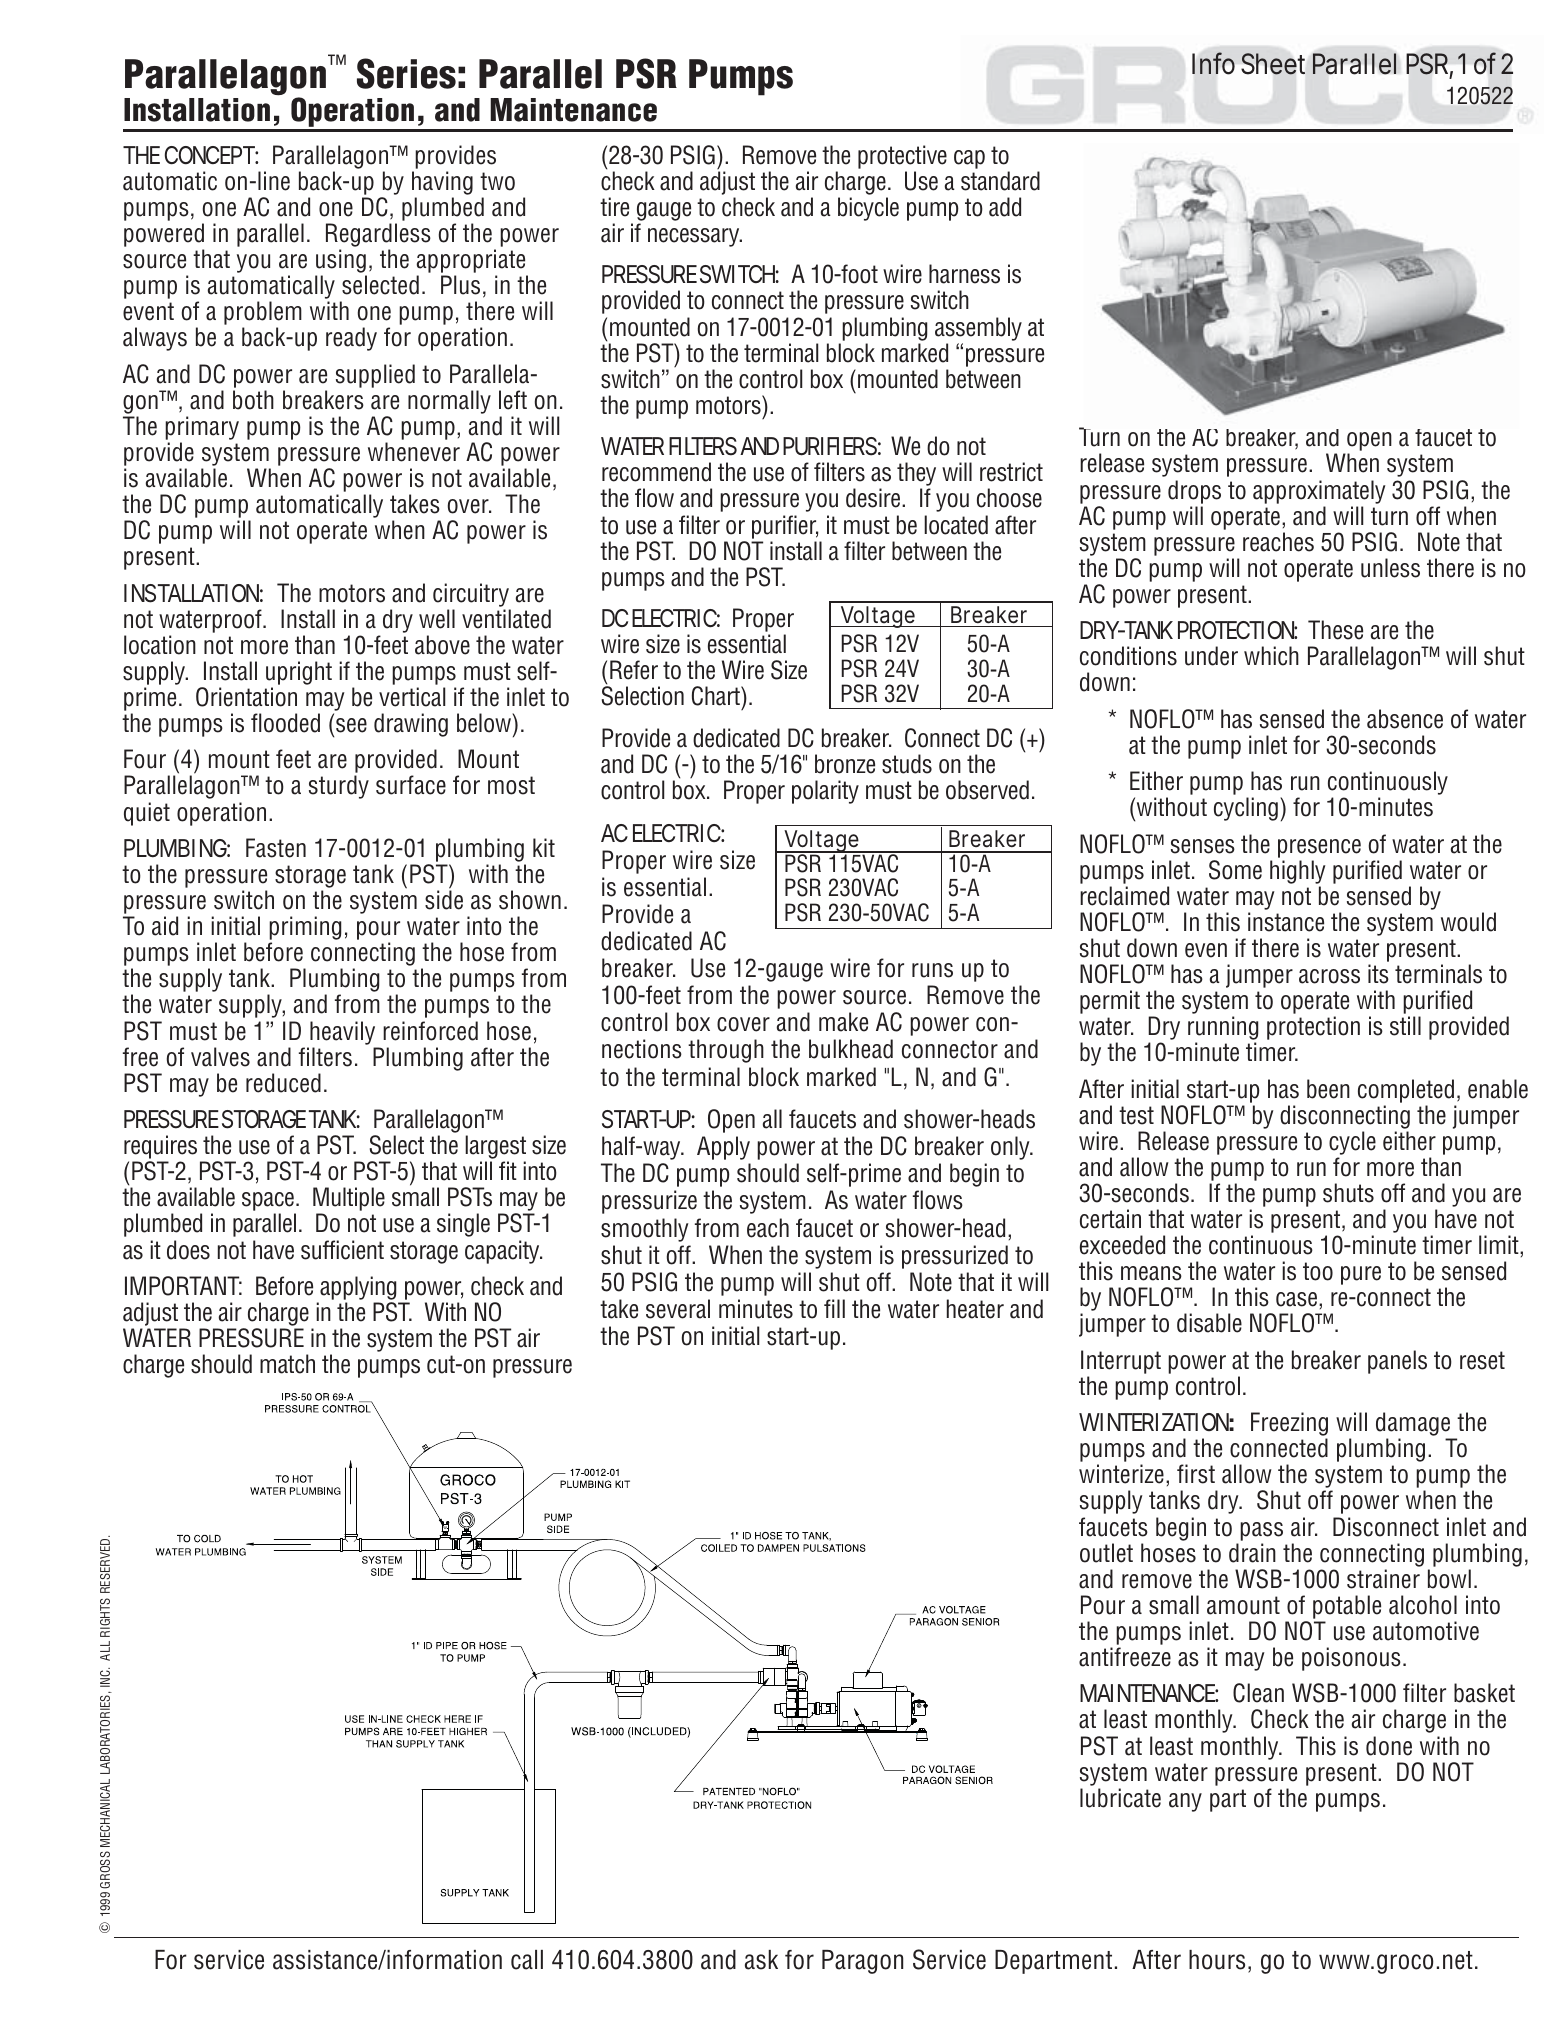  Describe the element at coordinates (1405, 719) in the screenshot. I see `absence` at that location.
